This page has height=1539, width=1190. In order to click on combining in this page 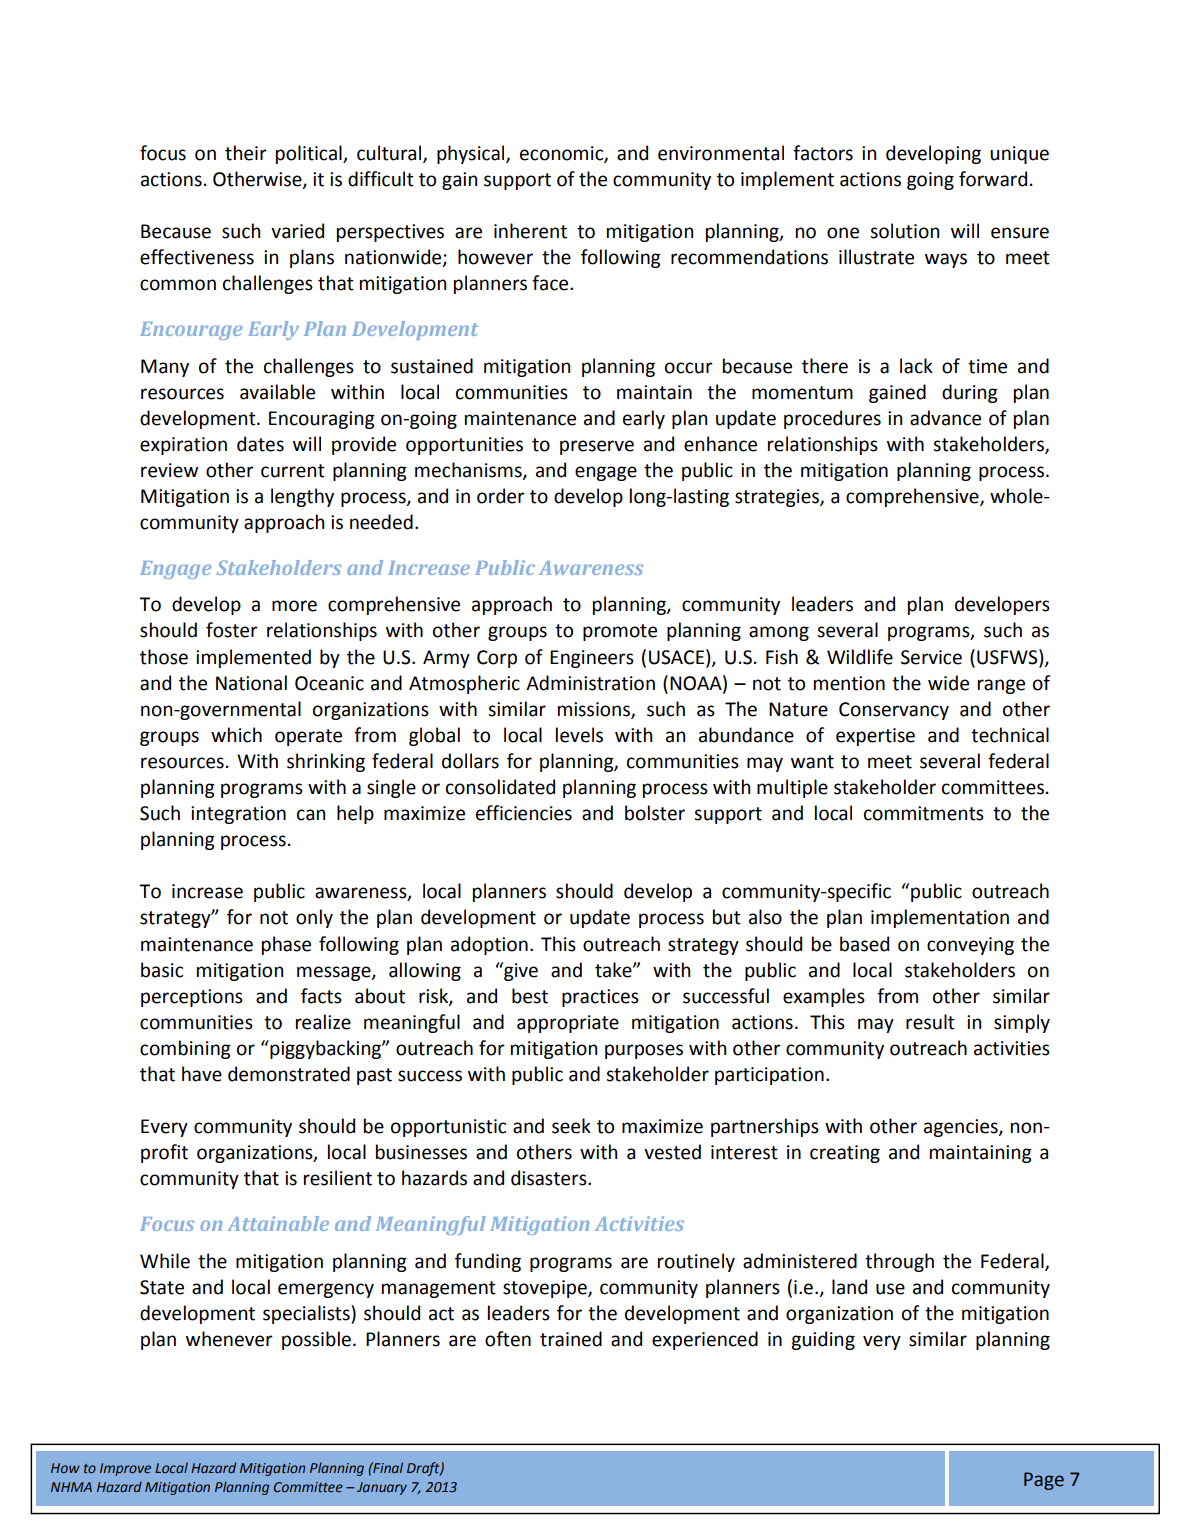, I will do `click(185, 1049)`.
